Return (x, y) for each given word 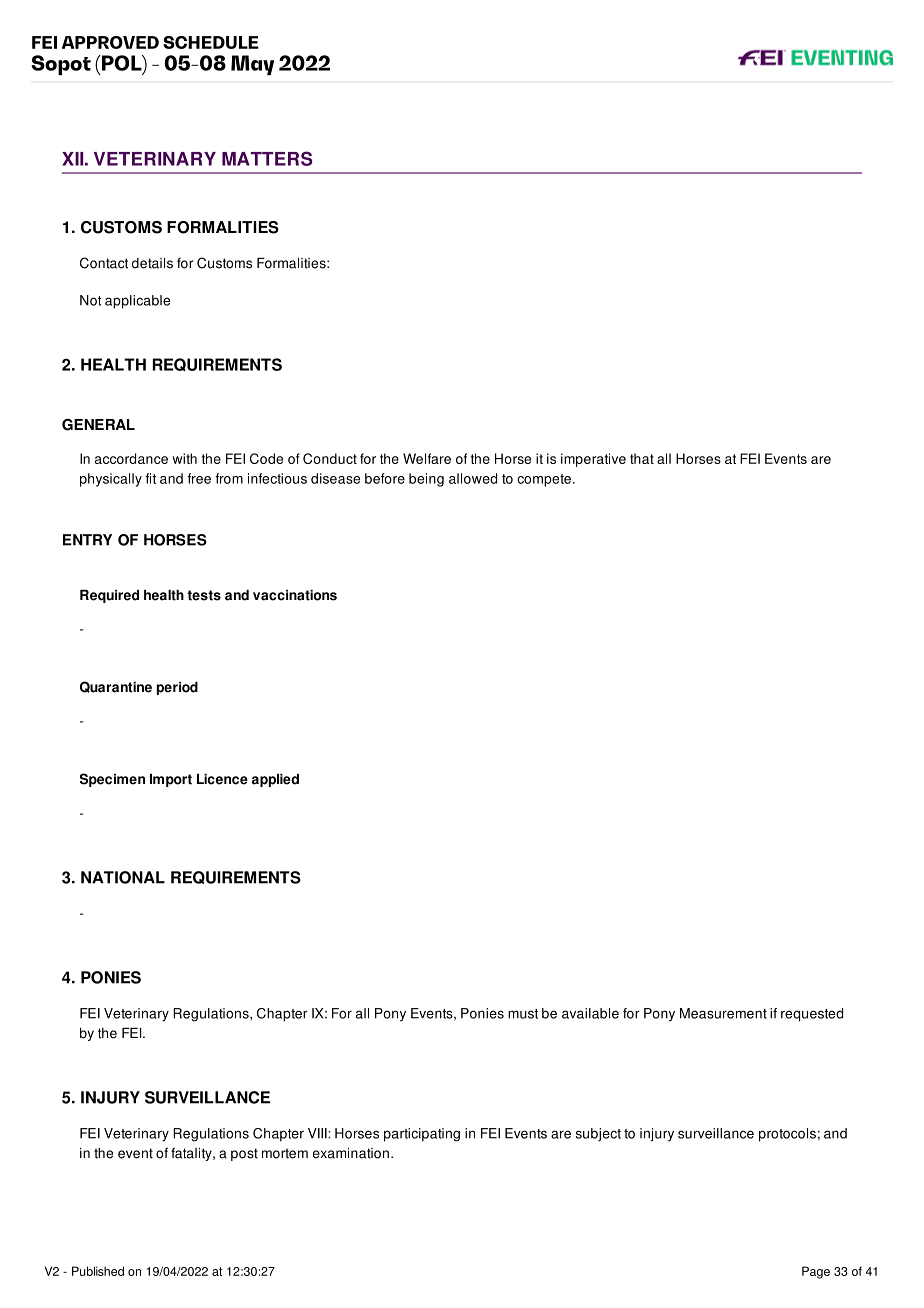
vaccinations (295, 595)
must (523, 1014)
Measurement (723, 1013)
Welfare (427, 458)
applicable (137, 302)
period (177, 688)
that (642, 458)
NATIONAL (123, 877)
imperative (593, 460)
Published (98, 1271)
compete (544, 480)
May (252, 65)
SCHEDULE (211, 42)
